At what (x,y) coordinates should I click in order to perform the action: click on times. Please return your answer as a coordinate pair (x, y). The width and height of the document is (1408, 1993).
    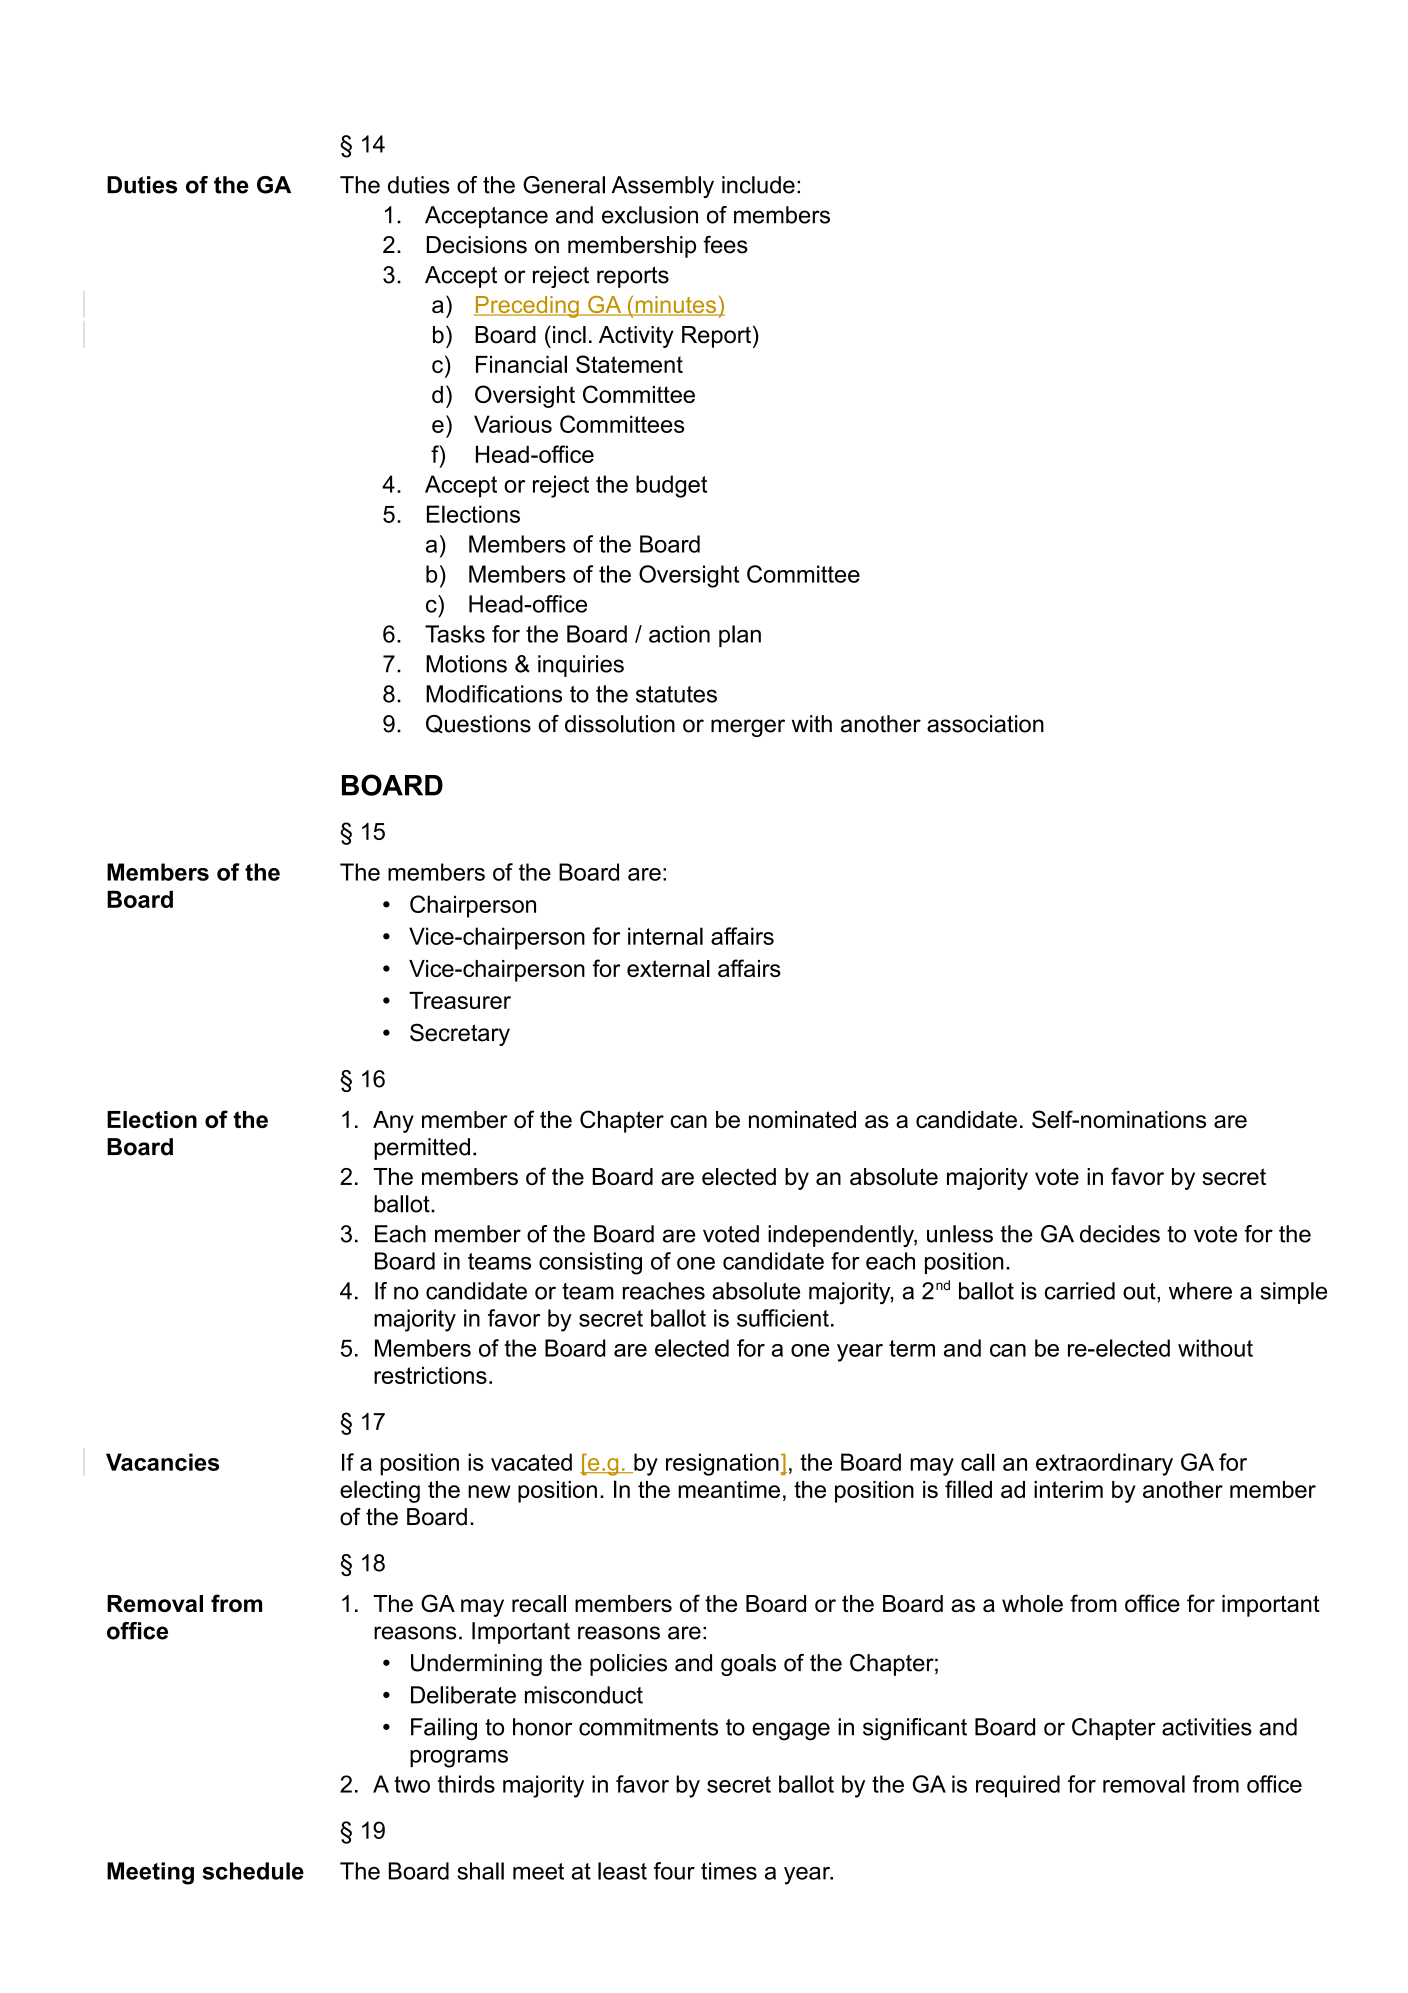
    Looking at the image, I should click on (729, 1871).
